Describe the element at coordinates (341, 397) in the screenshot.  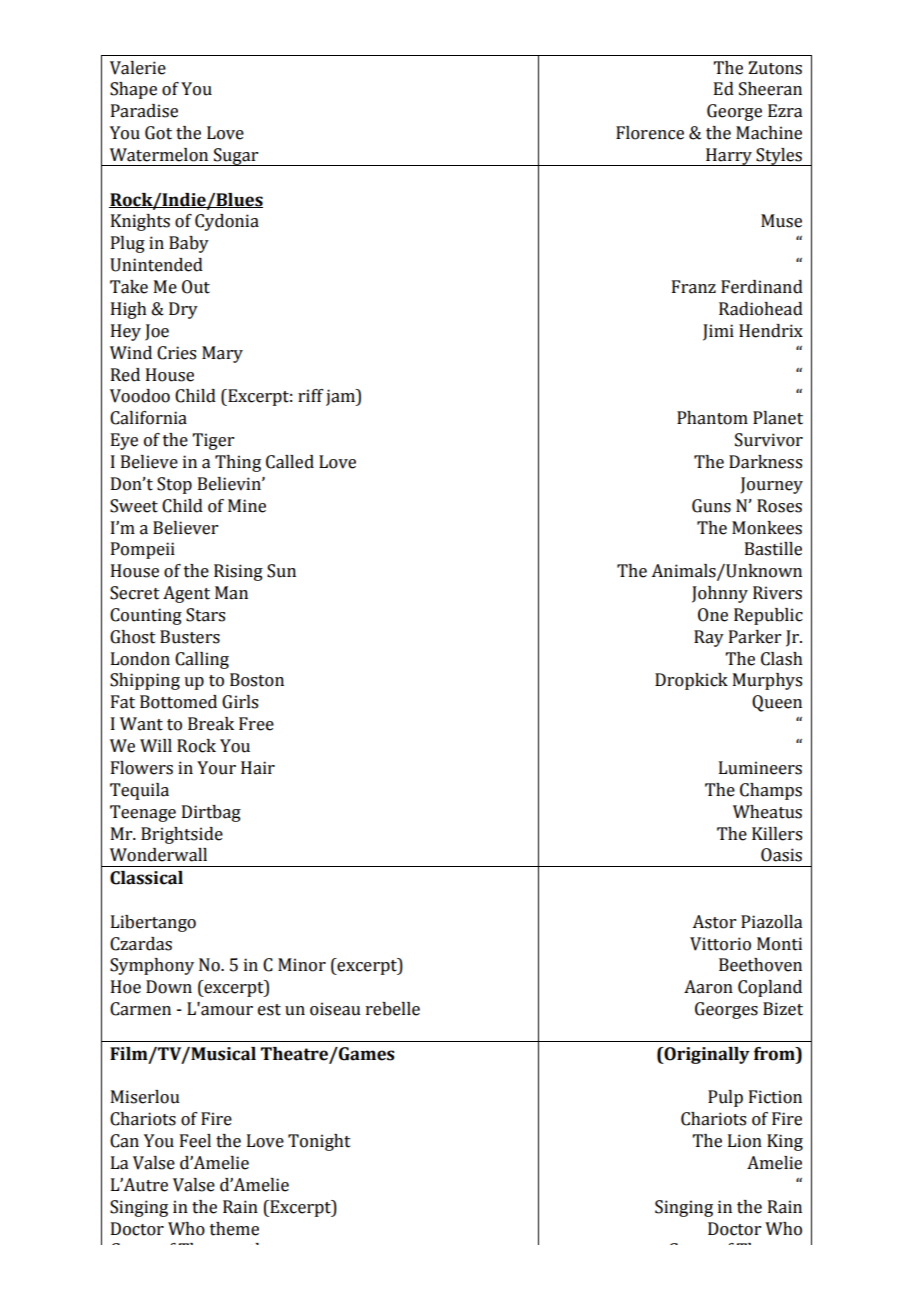
I see `jam` at that location.
